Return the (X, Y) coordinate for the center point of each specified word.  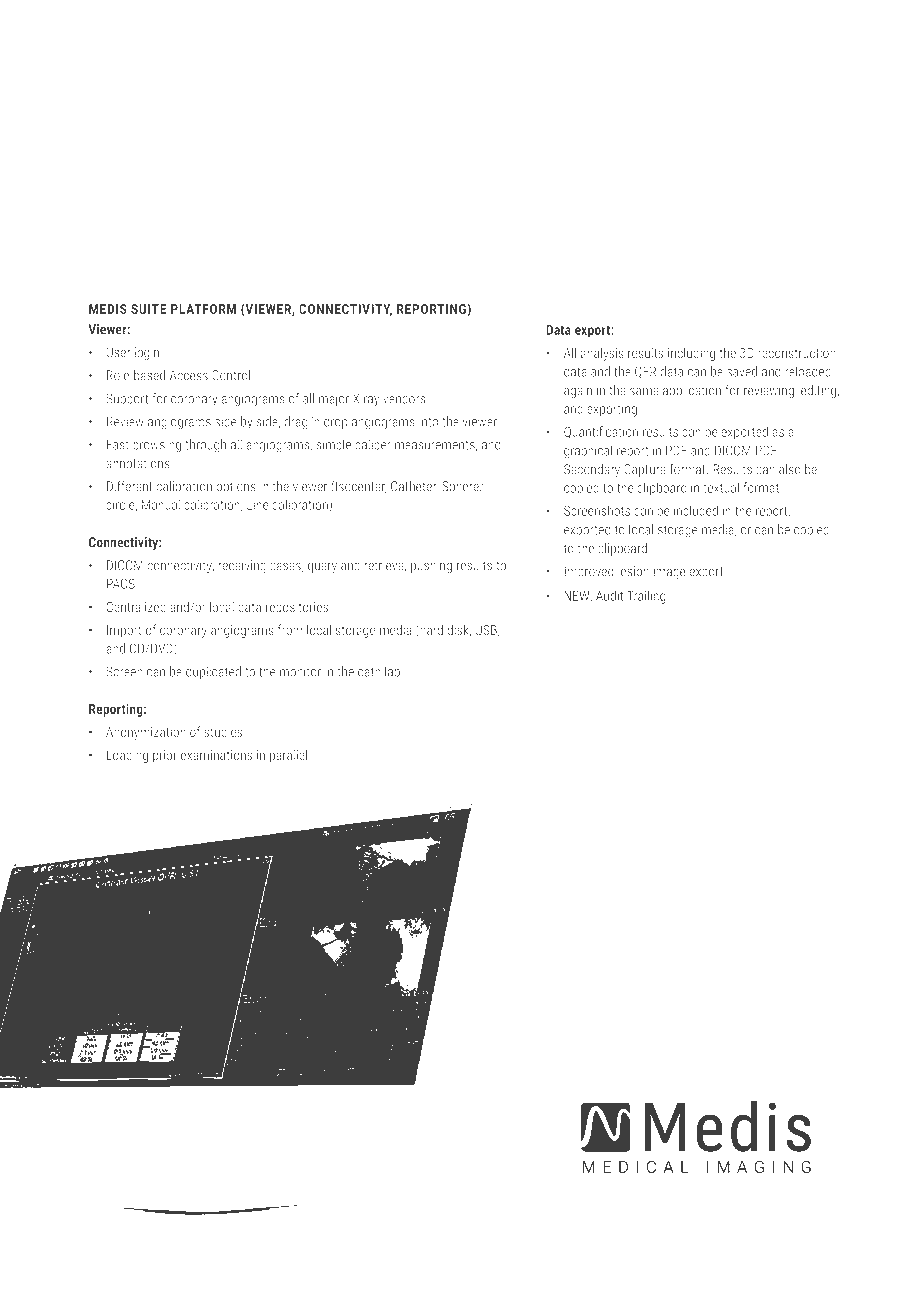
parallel (288, 756)
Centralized (136, 607)
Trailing (646, 597)
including (691, 354)
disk (459, 630)
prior (165, 756)
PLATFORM (203, 309)
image (670, 572)
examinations (216, 755)
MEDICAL (635, 1166)
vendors (404, 398)
